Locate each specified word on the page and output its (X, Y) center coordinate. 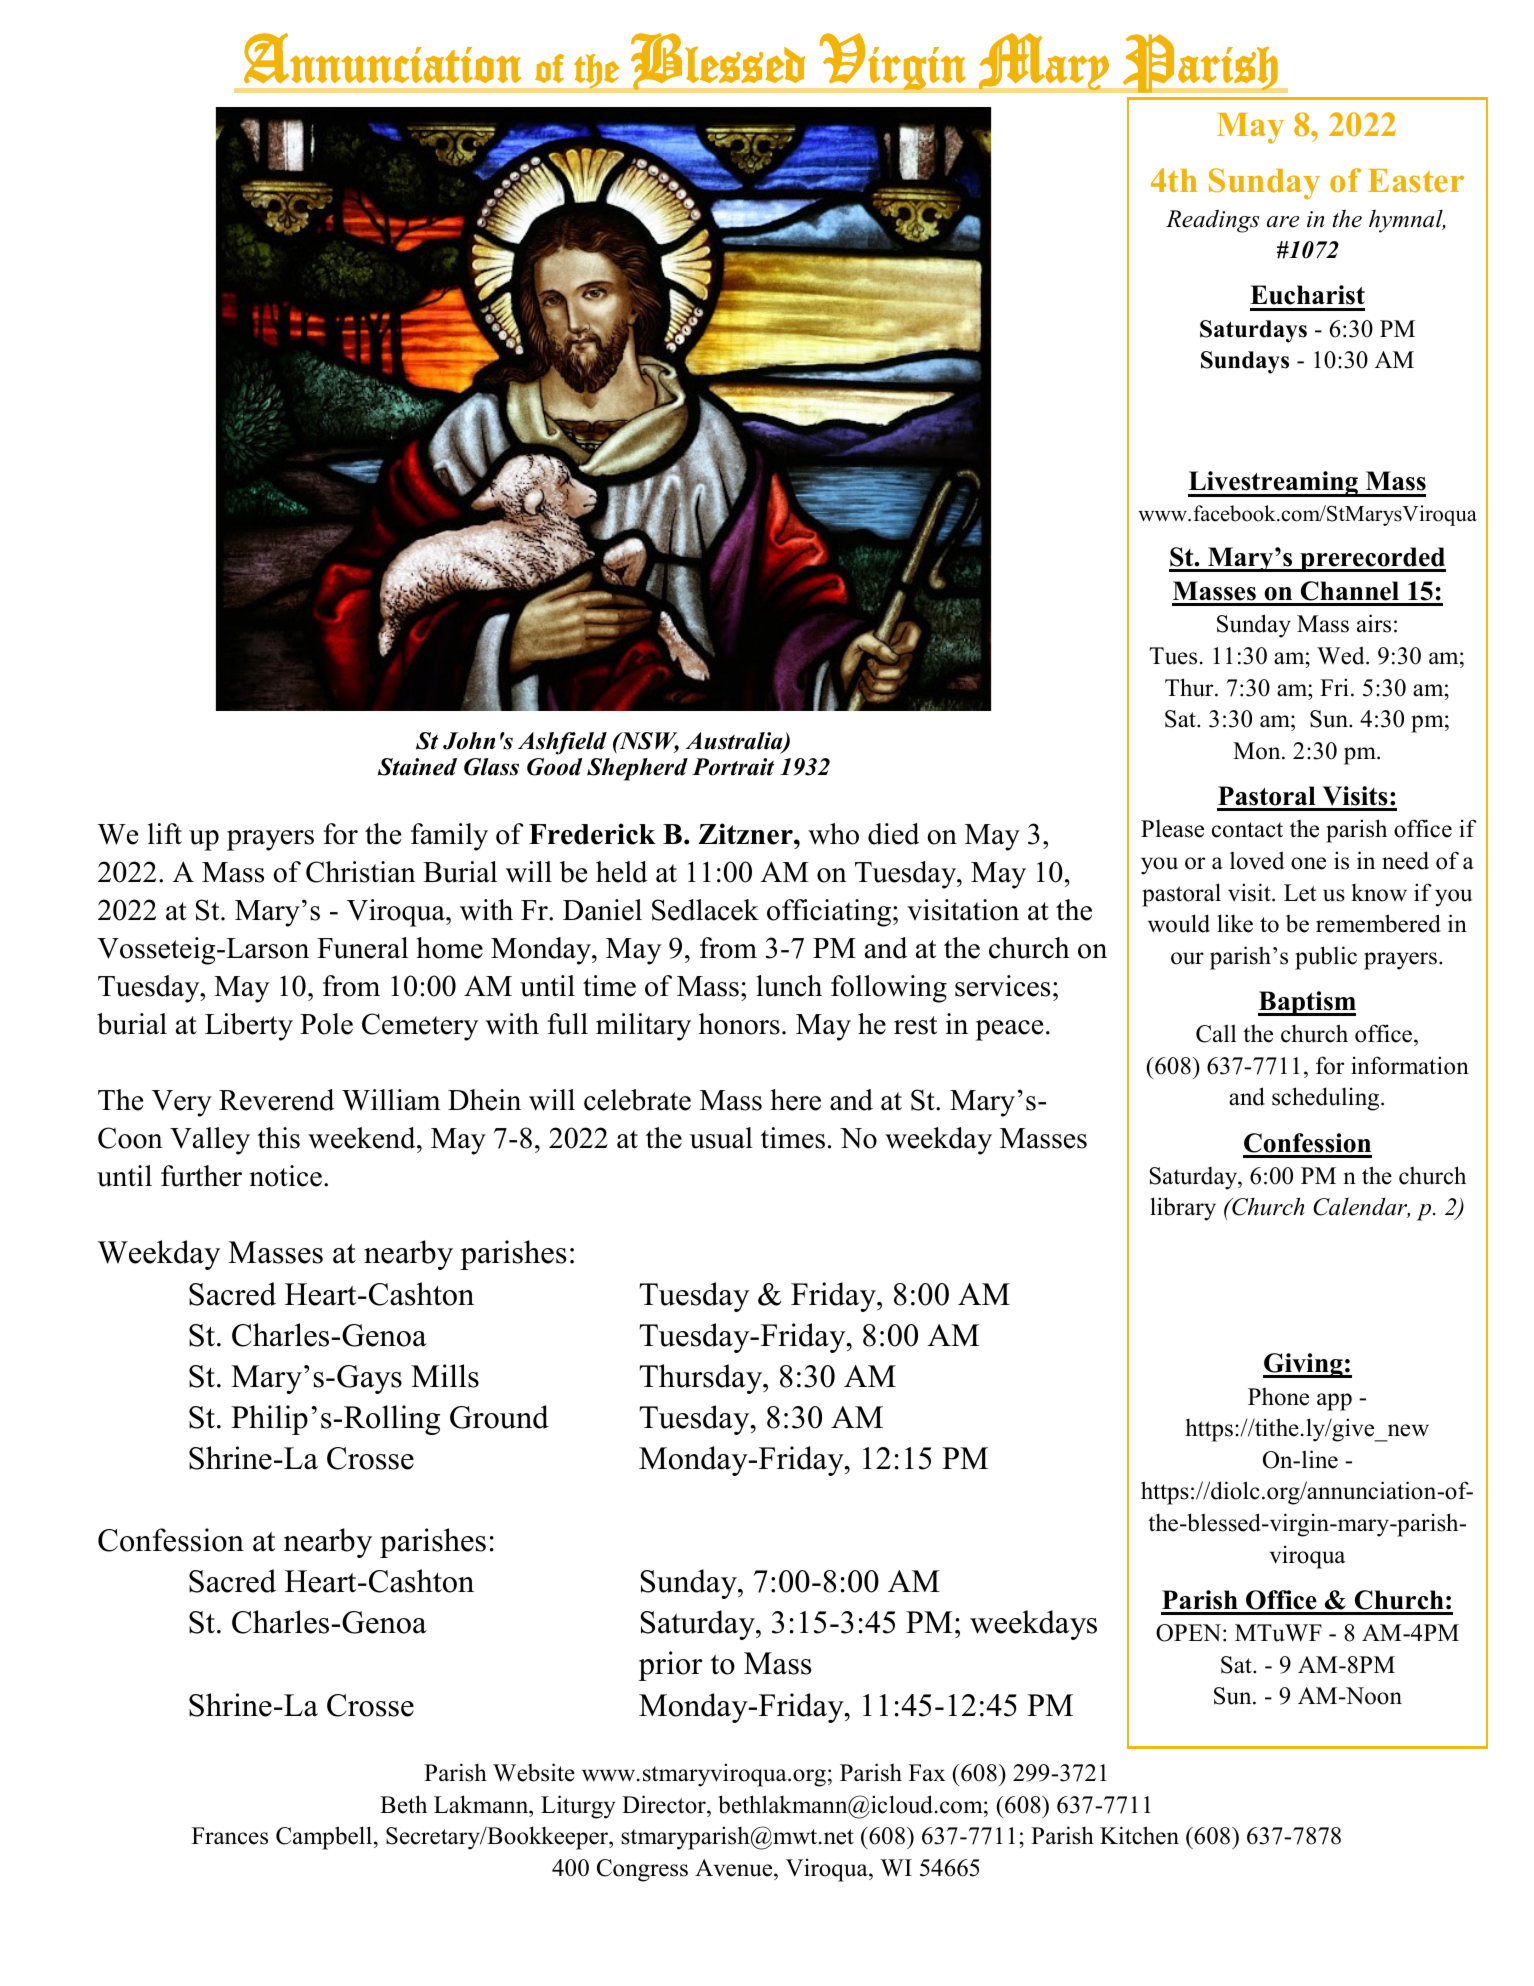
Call (1216, 1033)
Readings (1213, 221)
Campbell (325, 1838)
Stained (417, 767)
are (1283, 222)
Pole (326, 1024)
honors (739, 1024)
